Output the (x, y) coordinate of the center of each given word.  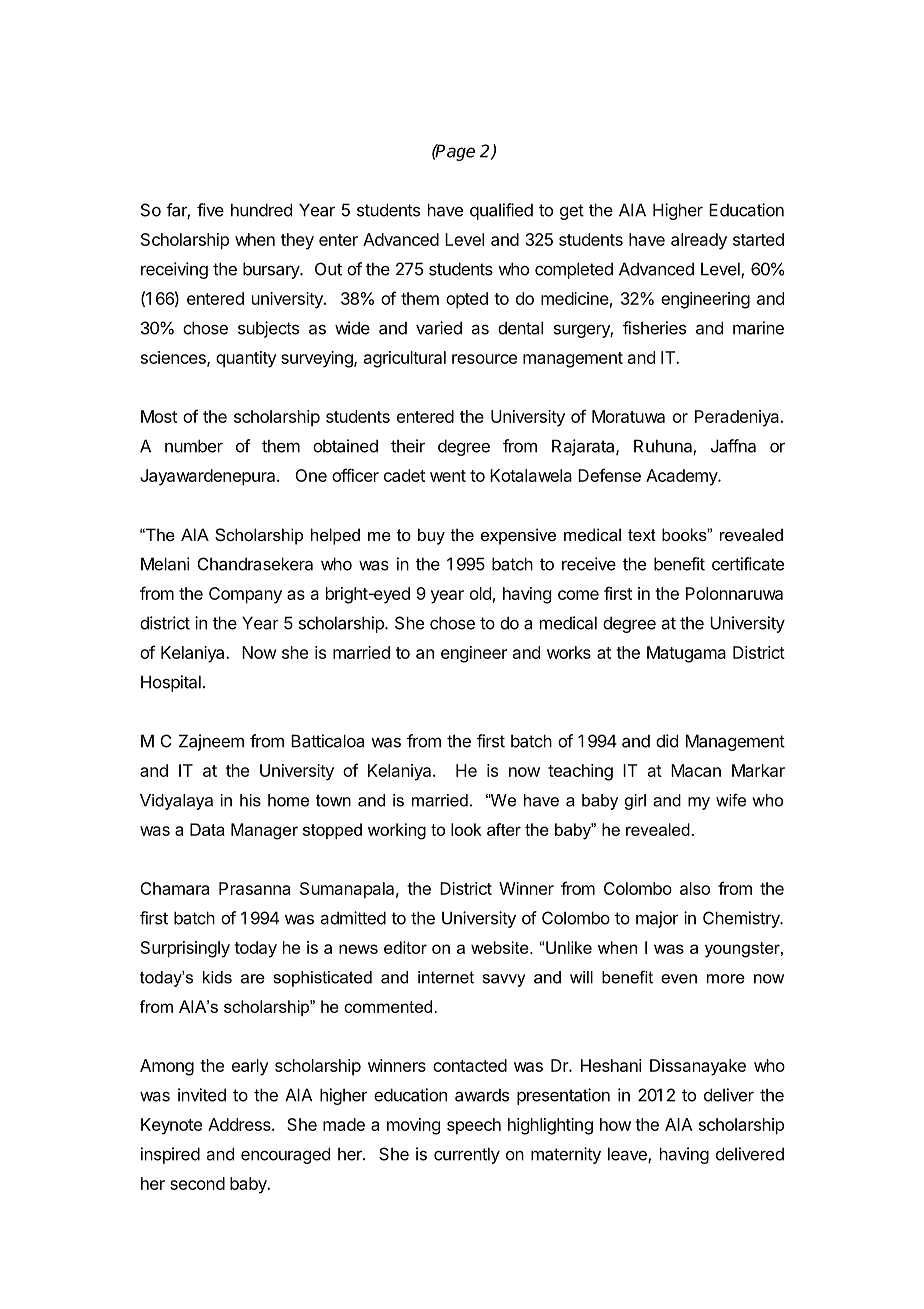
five (210, 210)
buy (431, 536)
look (466, 829)
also (695, 888)
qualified (501, 211)
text (642, 535)
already (699, 241)
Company (245, 595)
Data (207, 829)
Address (240, 1124)
